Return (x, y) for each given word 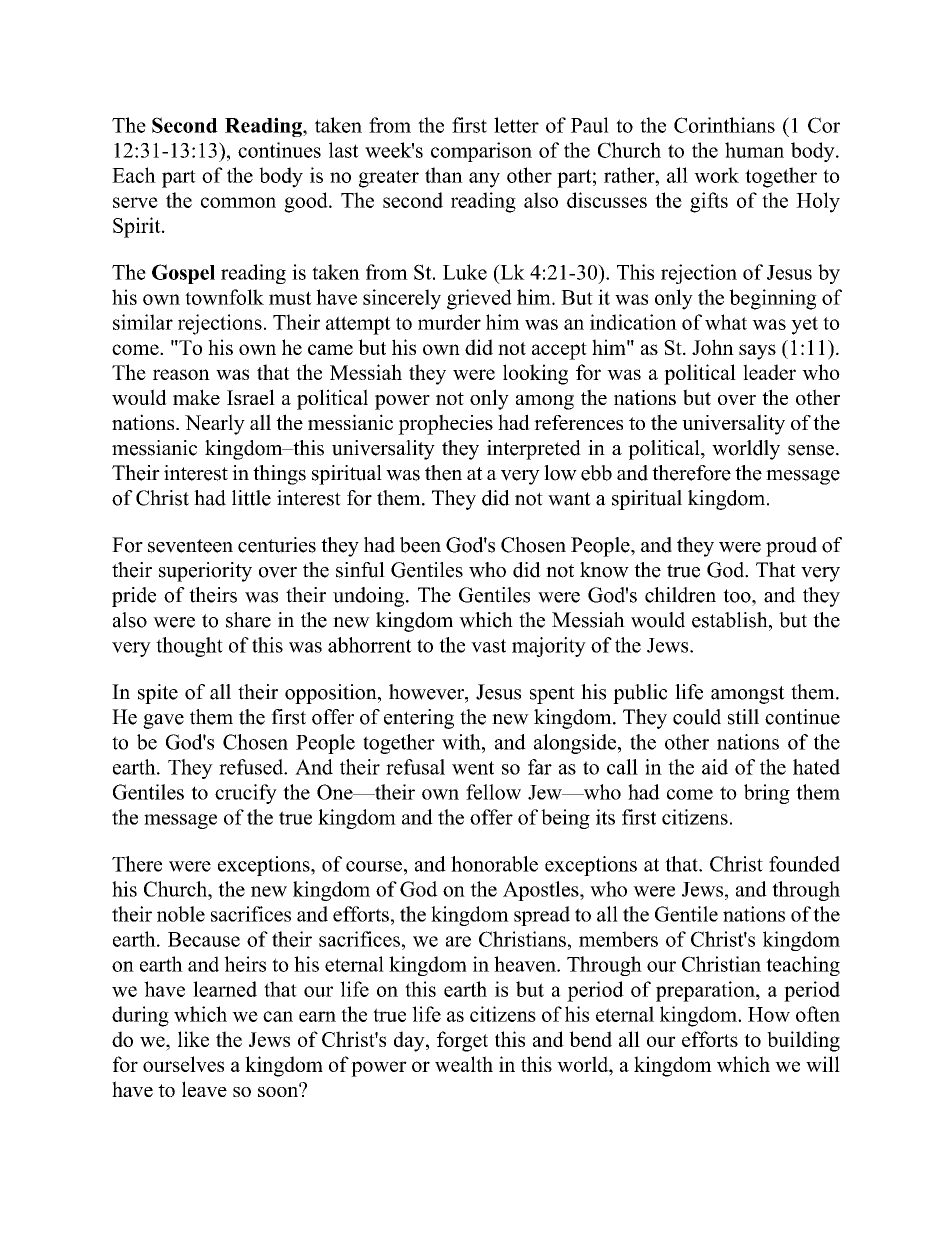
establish (731, 620)
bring (767, 794)
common (238, 202)
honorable (494, 864)
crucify (246, 794)
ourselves (183, 1064)
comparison (481, 152)
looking (535, 374)
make (196, 397)
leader (769, 372)
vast (488, 646)
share (248, 620)
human (754, 150)
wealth (464, 1064)
